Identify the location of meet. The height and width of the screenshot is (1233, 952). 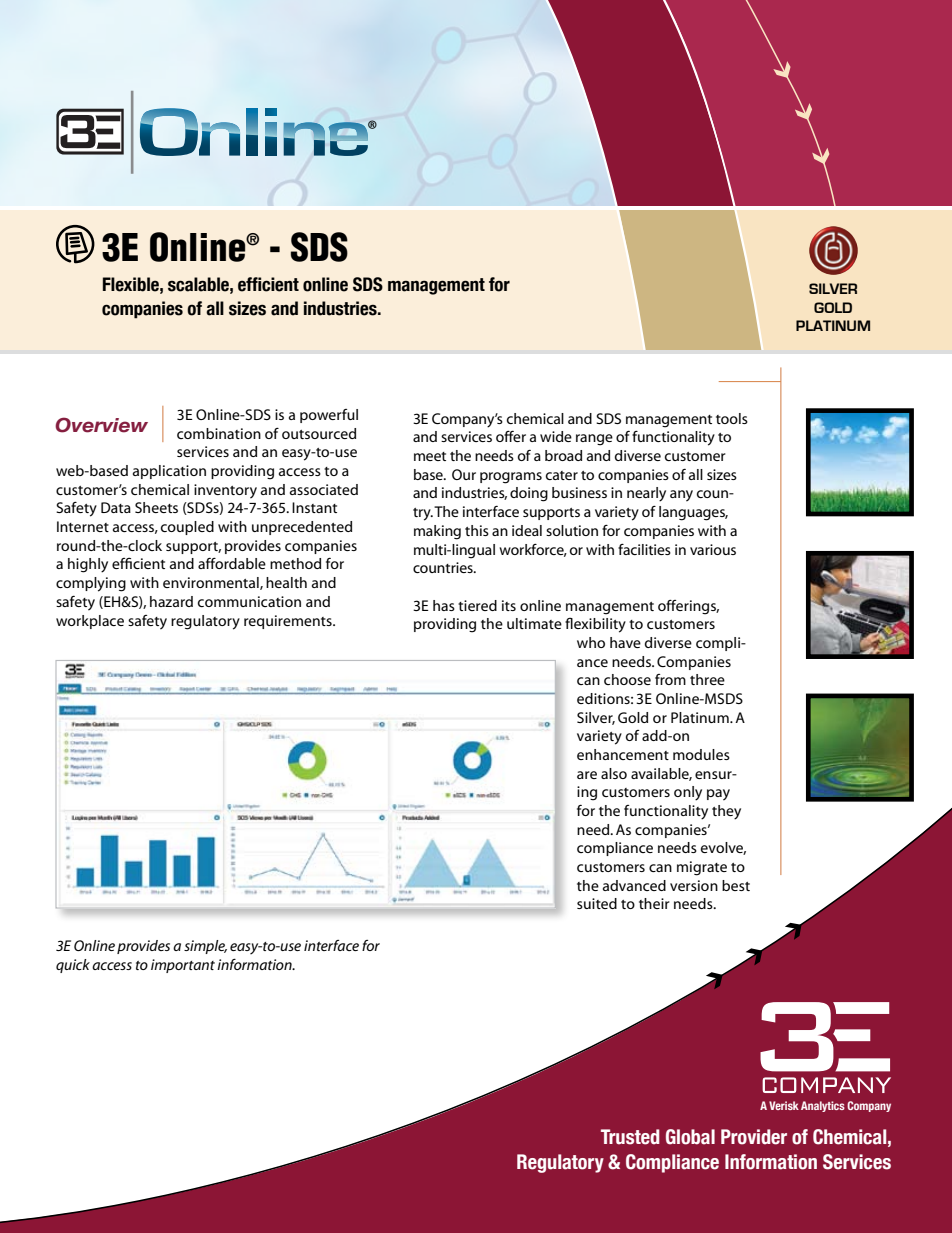
(430, 456).
